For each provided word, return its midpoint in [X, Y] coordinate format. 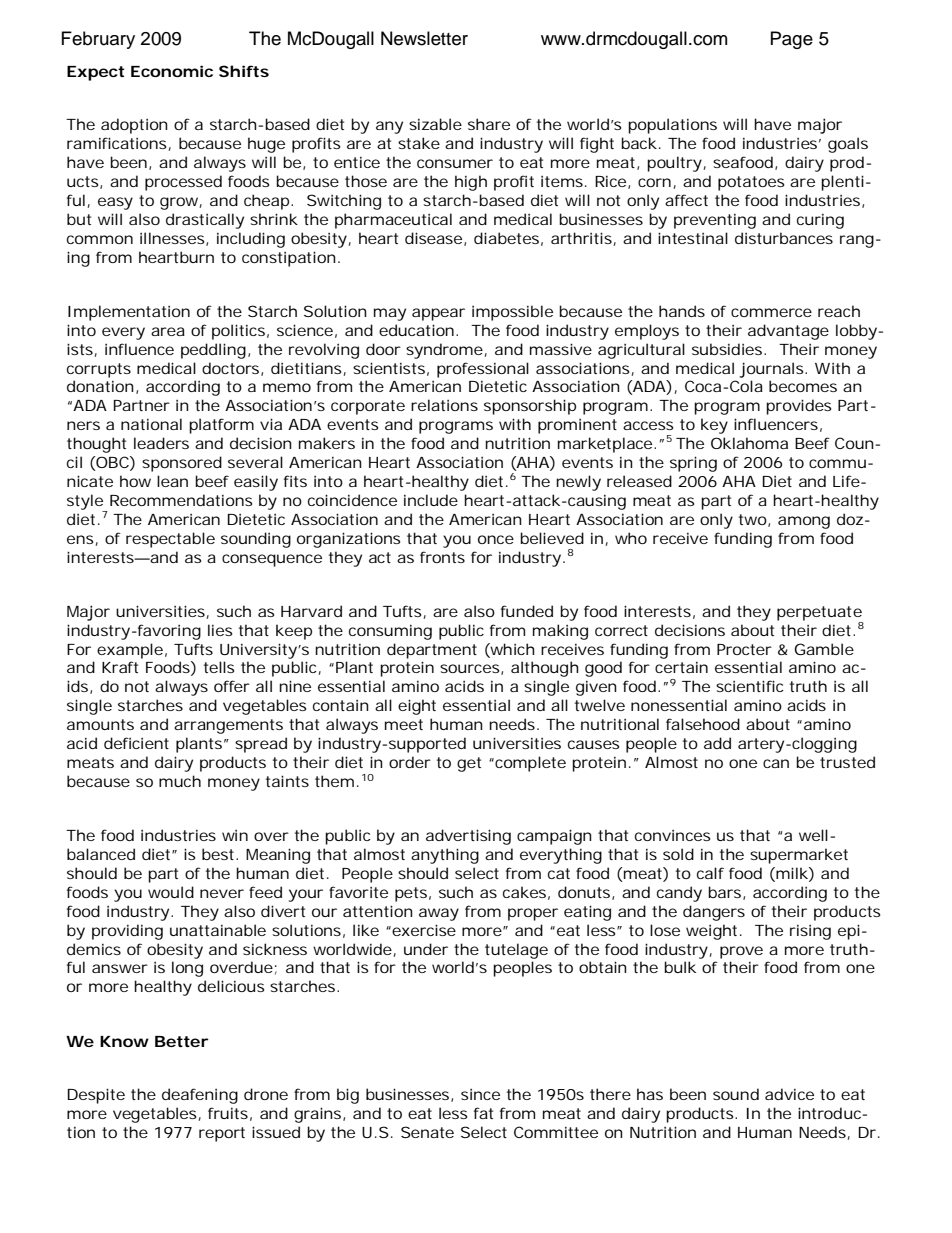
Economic [172, 71]
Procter [744, 649]
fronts [442, 557]
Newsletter [424, 38]
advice [789, 1094]
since [480, 1094]
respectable [170, 540]
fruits [228, 1113]
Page [792, 40]
